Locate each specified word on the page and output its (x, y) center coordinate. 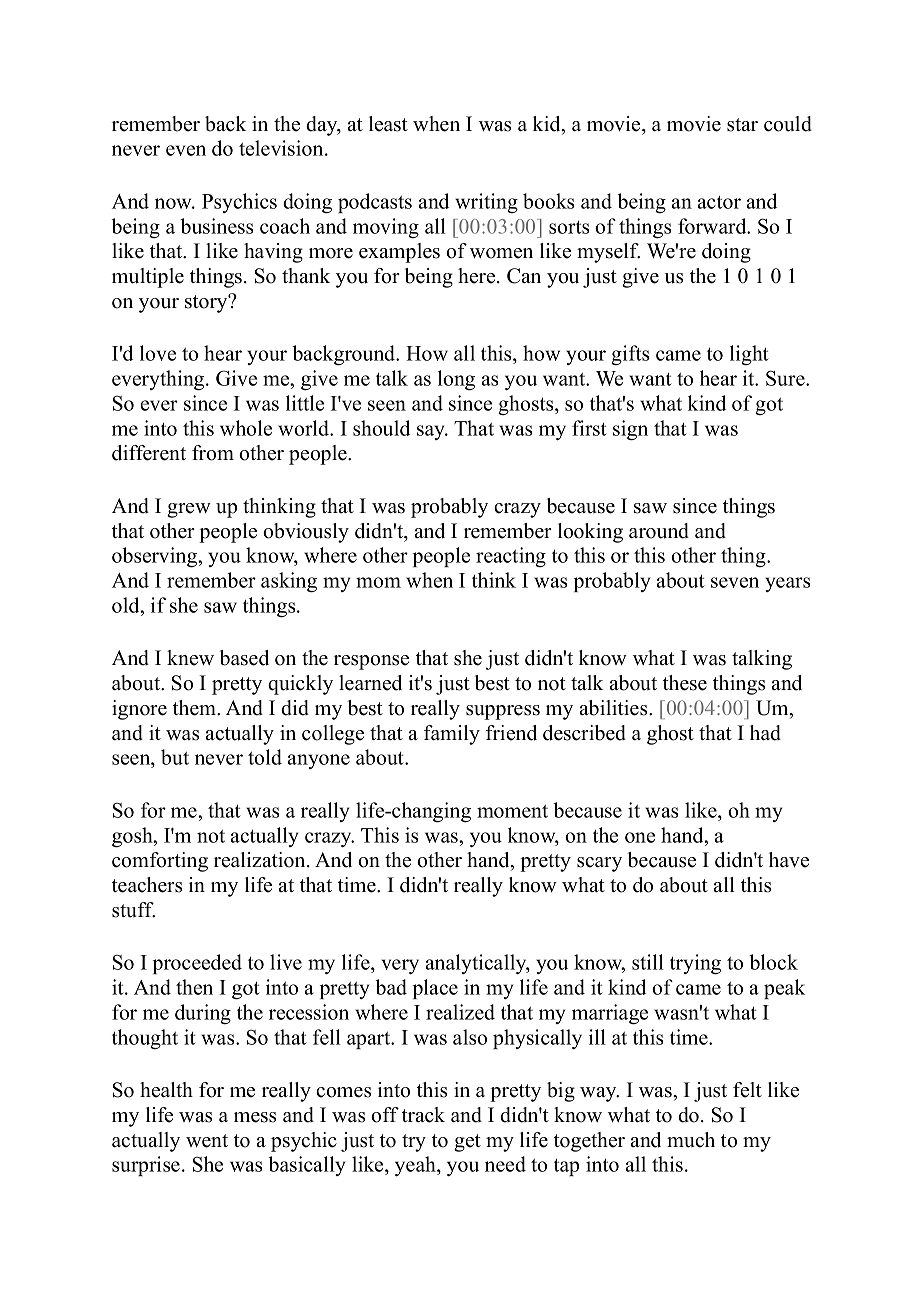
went (207, 1141)
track (423, 1115)
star (742, 125)
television (282, 148)
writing (486, 203)
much (691, 1140)
